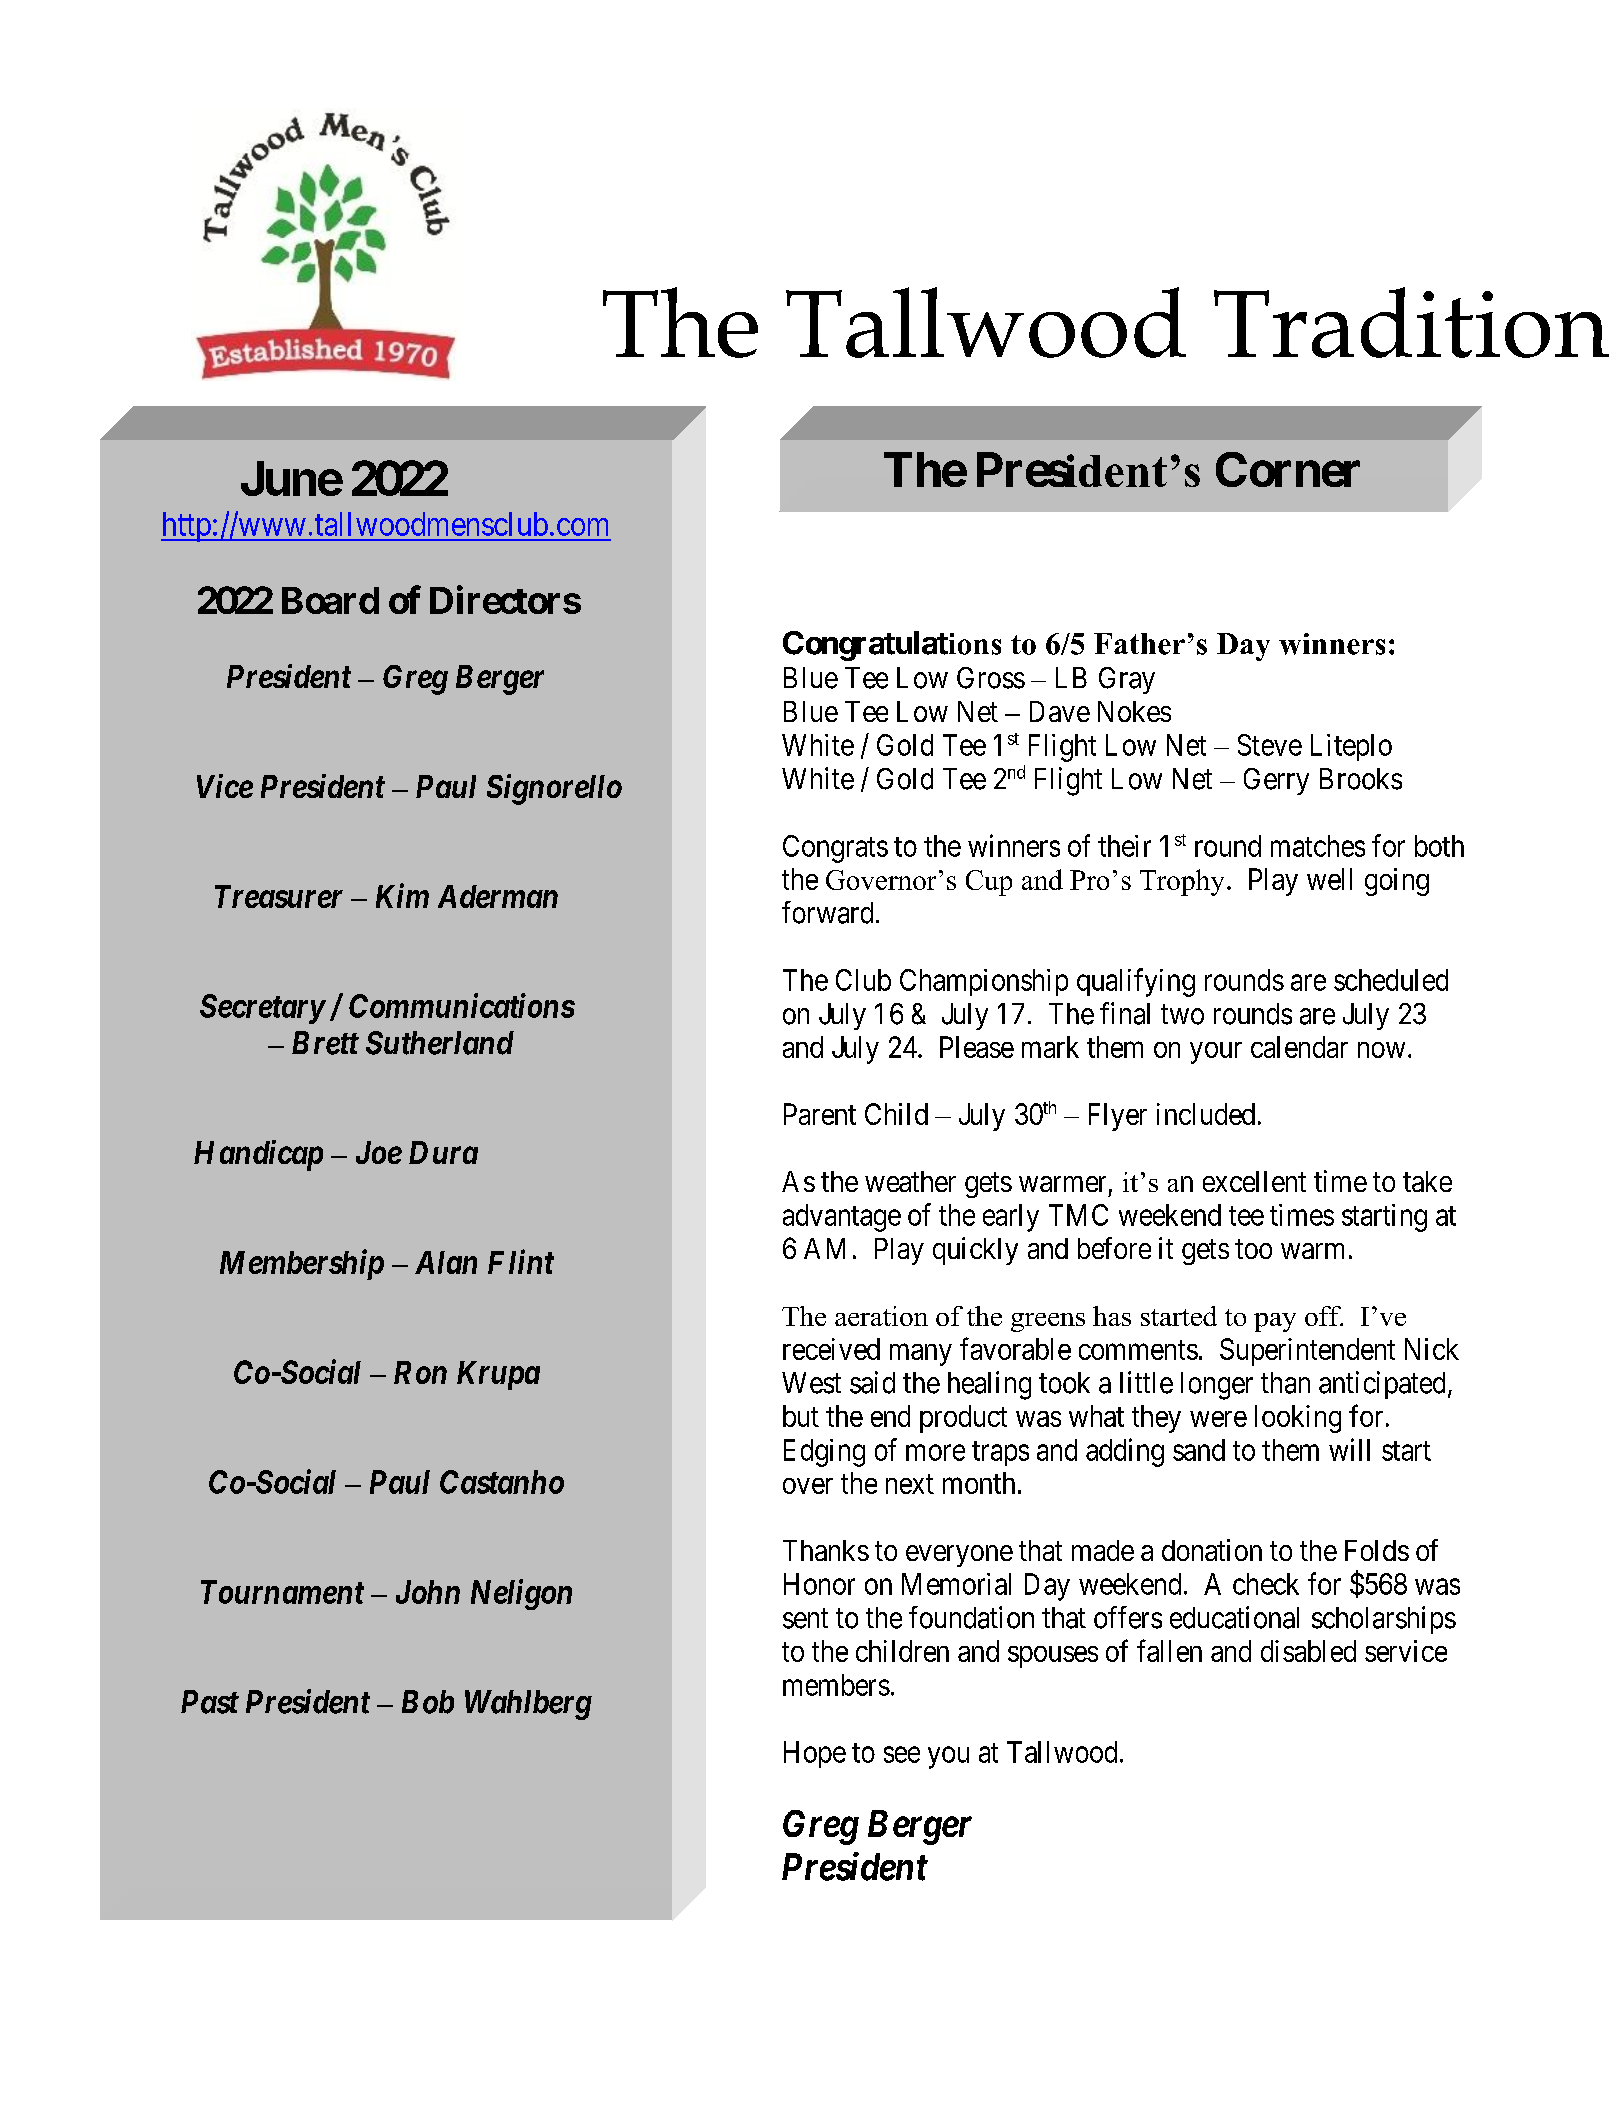 The height and width of the screenshot is (2101, 1623). Describe the element at coordinates (1216, 1053) in the screenshot. I see `your` at that location.
